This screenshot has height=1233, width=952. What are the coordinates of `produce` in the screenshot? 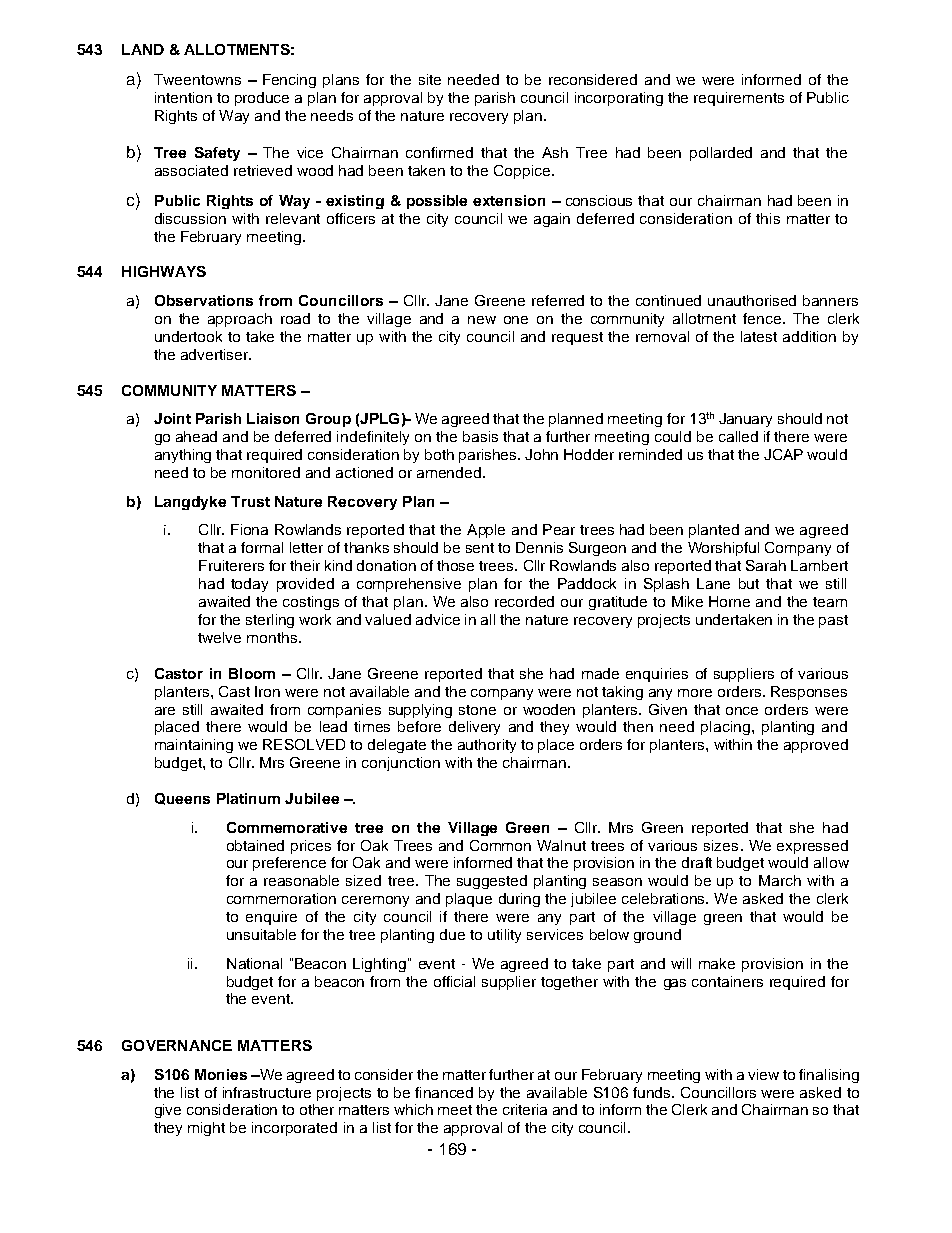 It's located at (262, 99).
